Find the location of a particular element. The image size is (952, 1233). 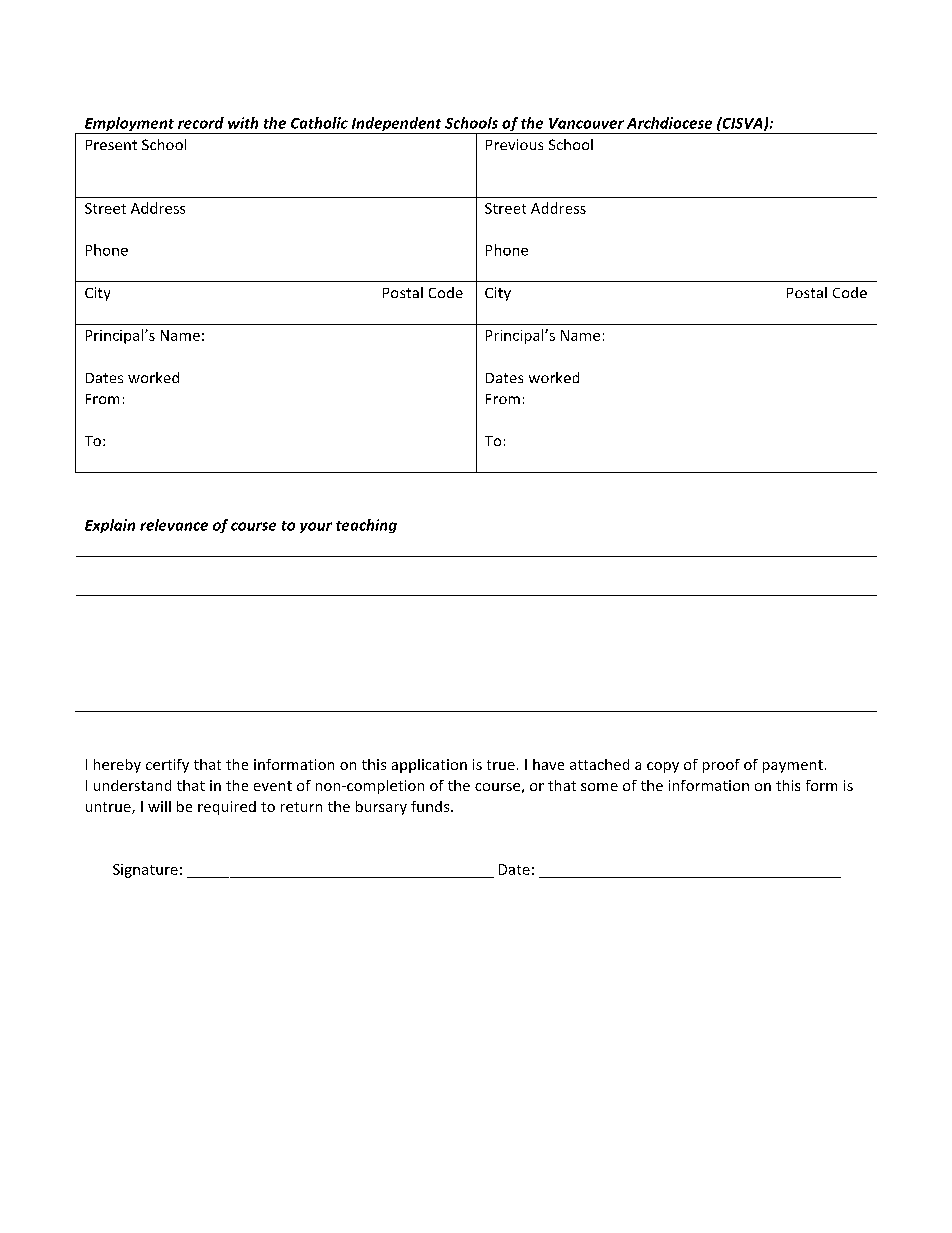

Signature is located at coordinates (145, 871).
